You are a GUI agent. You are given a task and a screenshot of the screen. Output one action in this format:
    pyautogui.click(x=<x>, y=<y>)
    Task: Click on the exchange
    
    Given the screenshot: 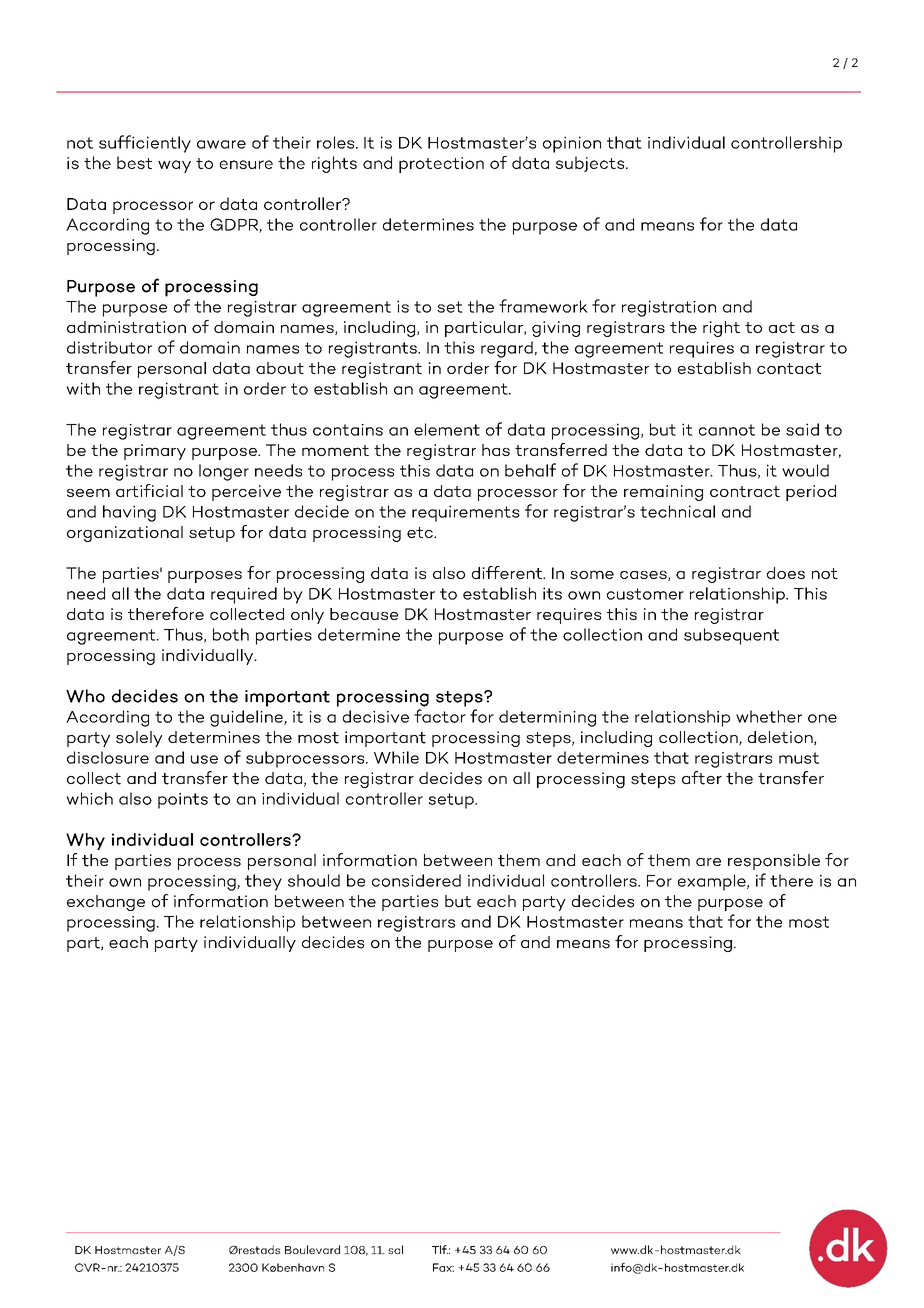 What is the action you would take?
    pyautogui.click(x=106, y=903)
